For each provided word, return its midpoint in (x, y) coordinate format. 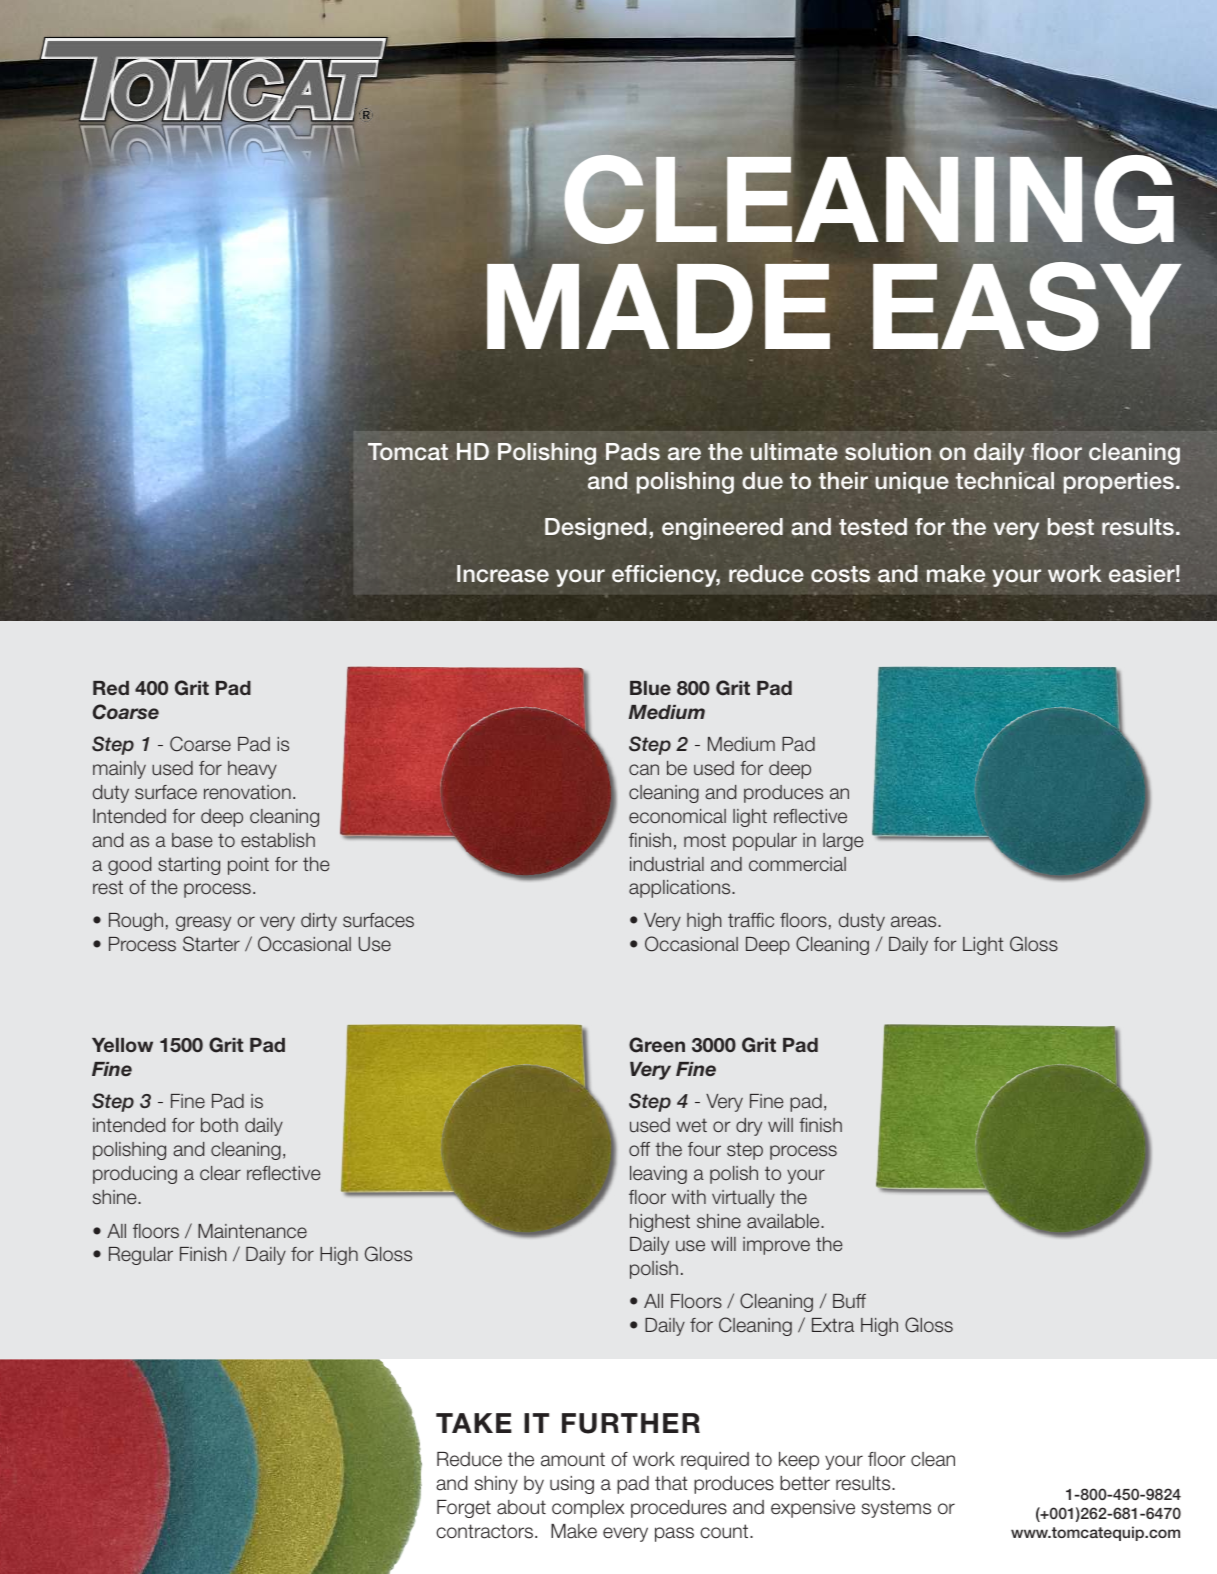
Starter (211, 944)
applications (681, 889)
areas (915, 922)
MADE (658, 306)
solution (888, 452)
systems (896, 1509)
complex (588, 1509)
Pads (633, 452)
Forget (464, 1509)
